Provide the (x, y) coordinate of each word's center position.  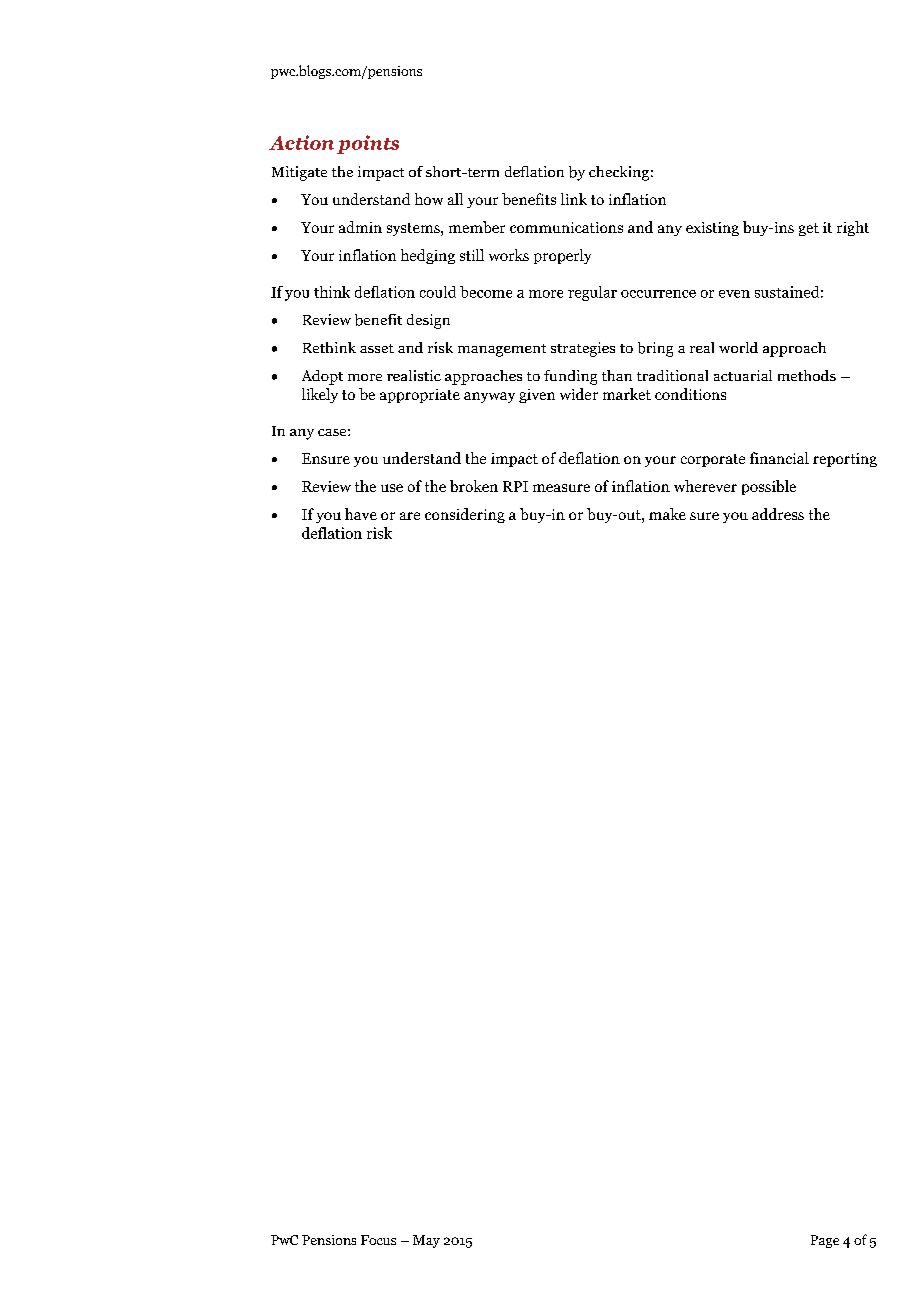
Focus (378, 1240)
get (809, 229)
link (574, 199)
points (368, 144)
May (426, 1241)
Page (825, 1241)
